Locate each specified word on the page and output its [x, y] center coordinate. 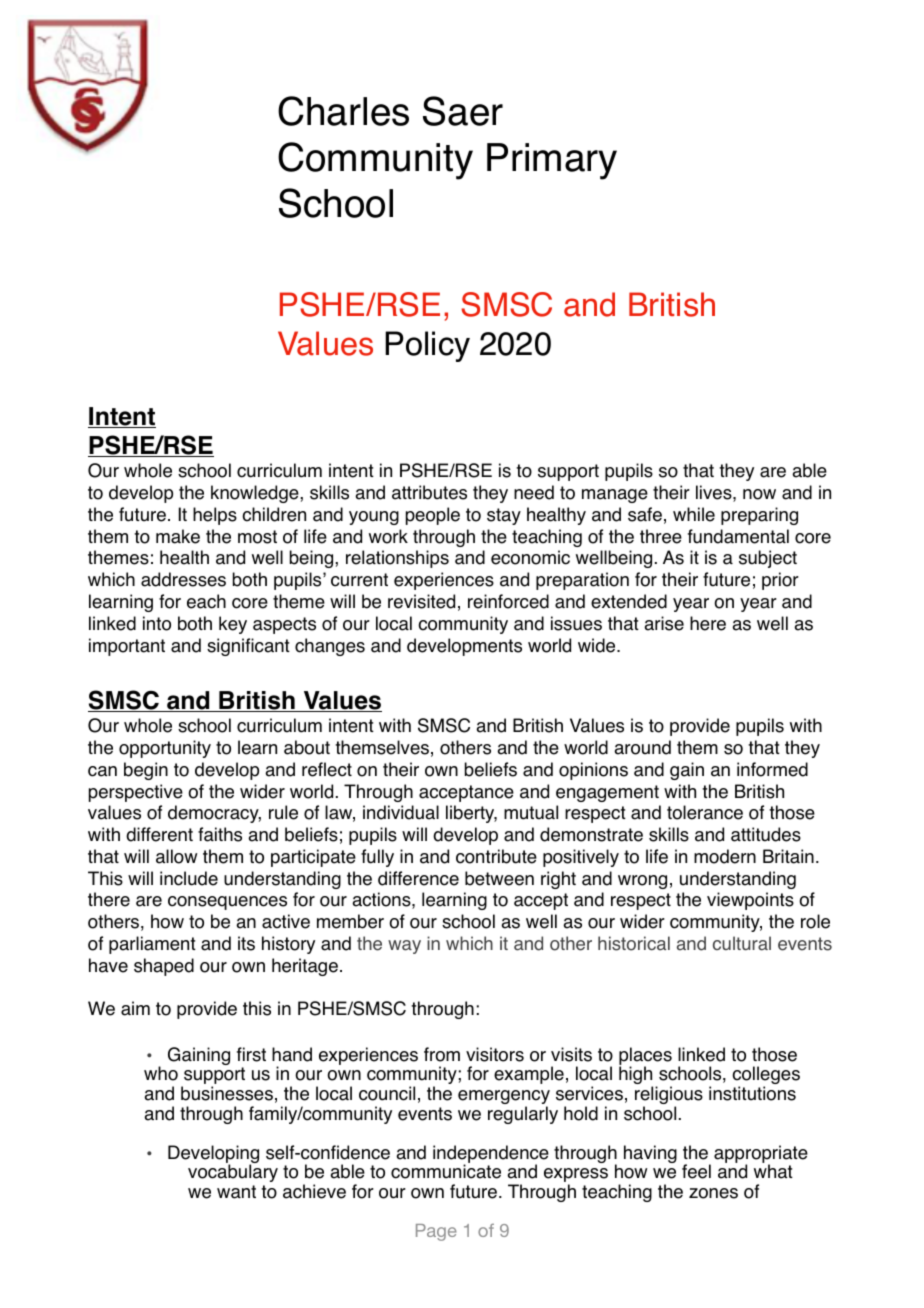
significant [248, 647]
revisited [421, 601]
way [404, 947]
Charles [343, 111]
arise [664, 623]
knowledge [256, 494]
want [236, 1192]
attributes [429, 492]
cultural [742, 943]
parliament [152, 945]
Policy [427, 346]
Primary [552, 161]
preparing [759, 516]
